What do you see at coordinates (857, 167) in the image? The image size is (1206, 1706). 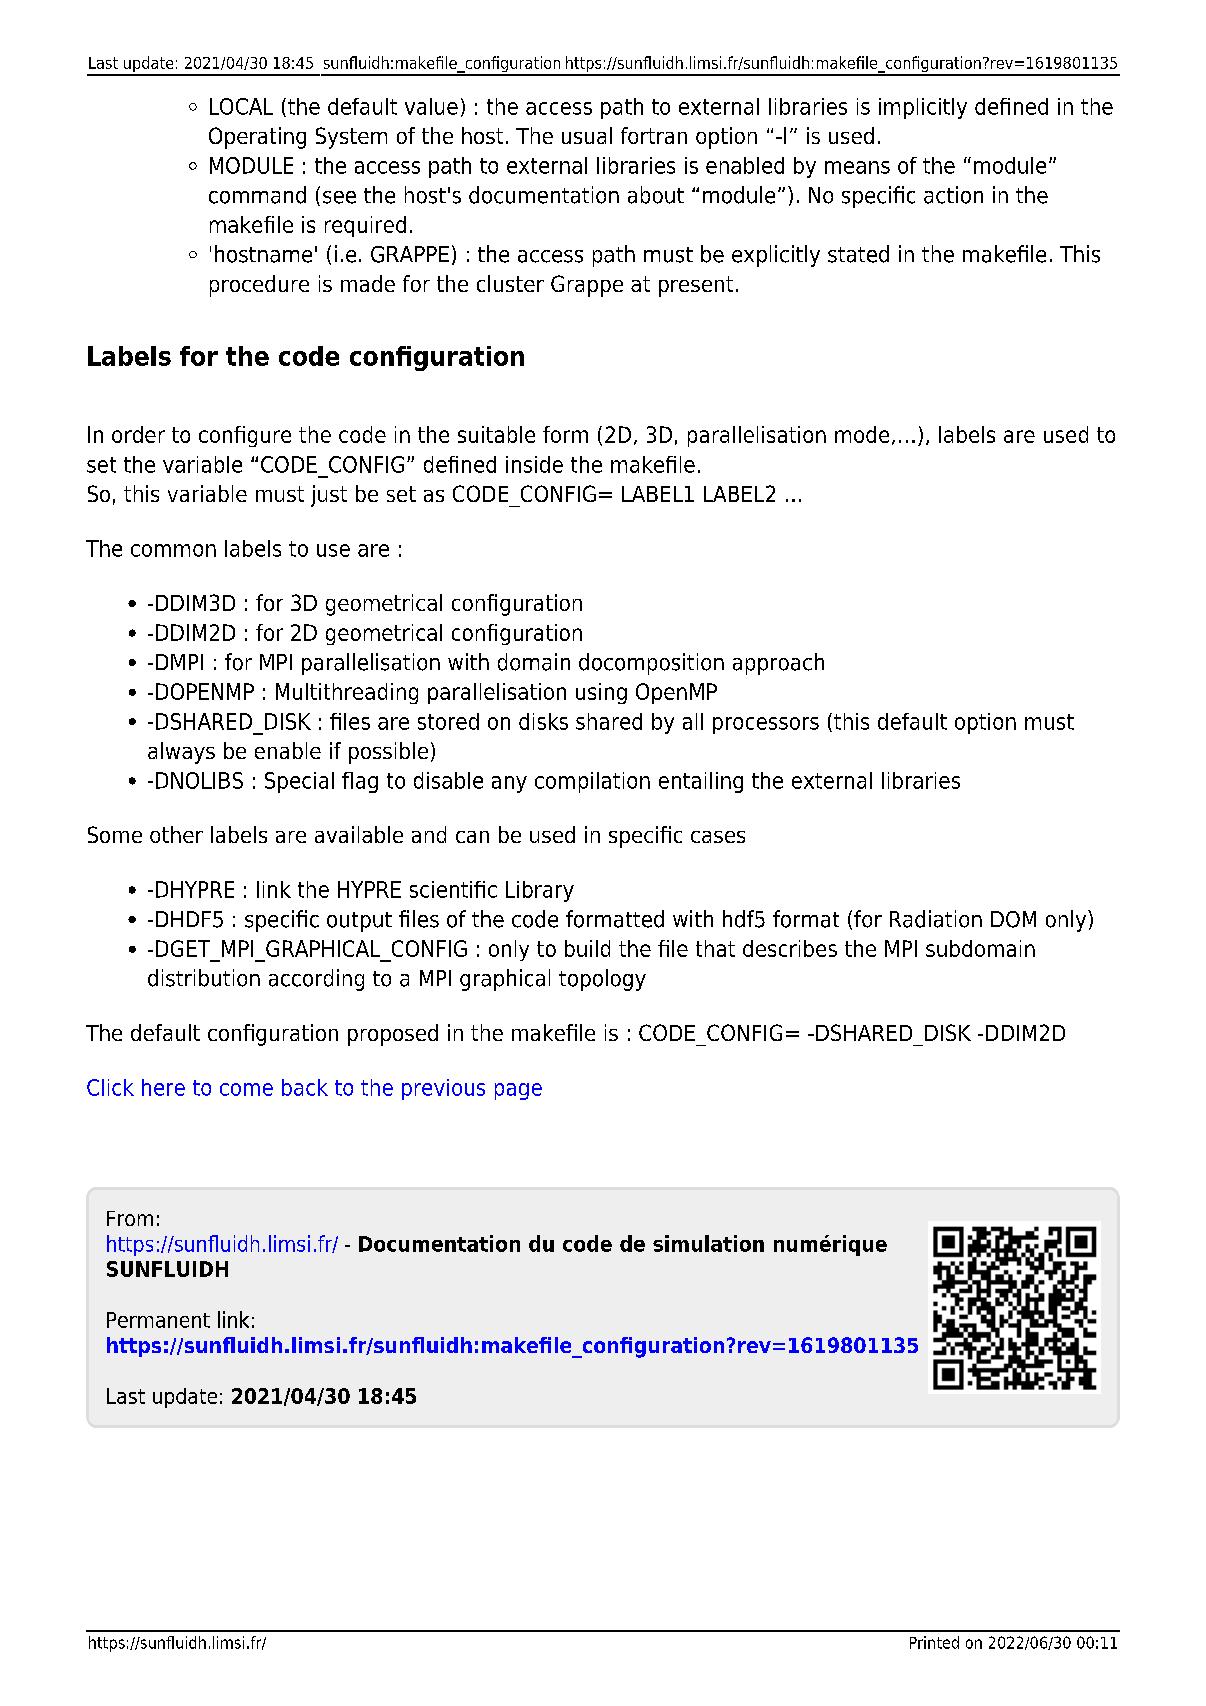 I see `means` at bounding box center [857, 167].
